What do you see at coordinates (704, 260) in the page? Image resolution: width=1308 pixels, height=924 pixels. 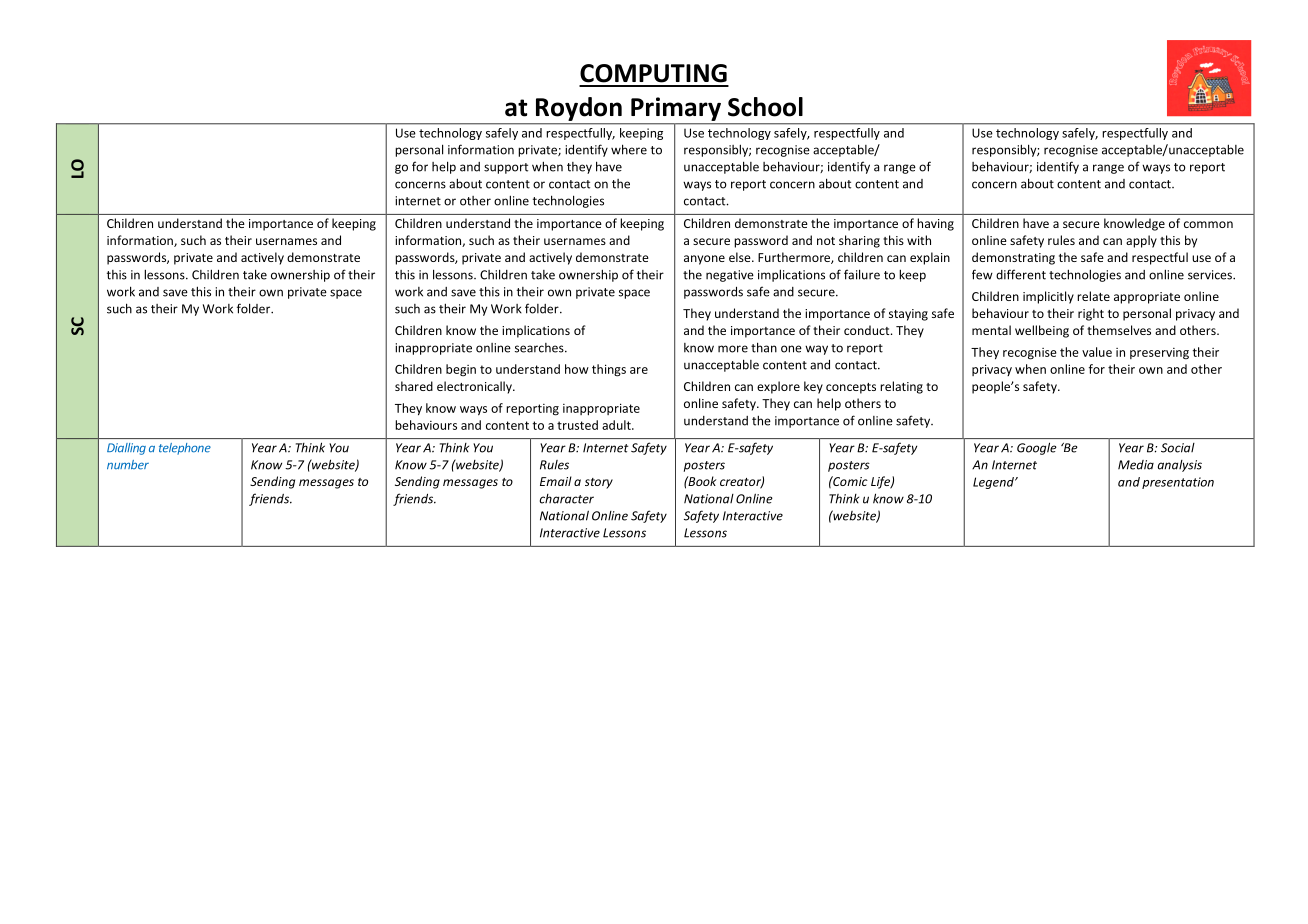 I see `anyone` at bounding box center [704, 260].
